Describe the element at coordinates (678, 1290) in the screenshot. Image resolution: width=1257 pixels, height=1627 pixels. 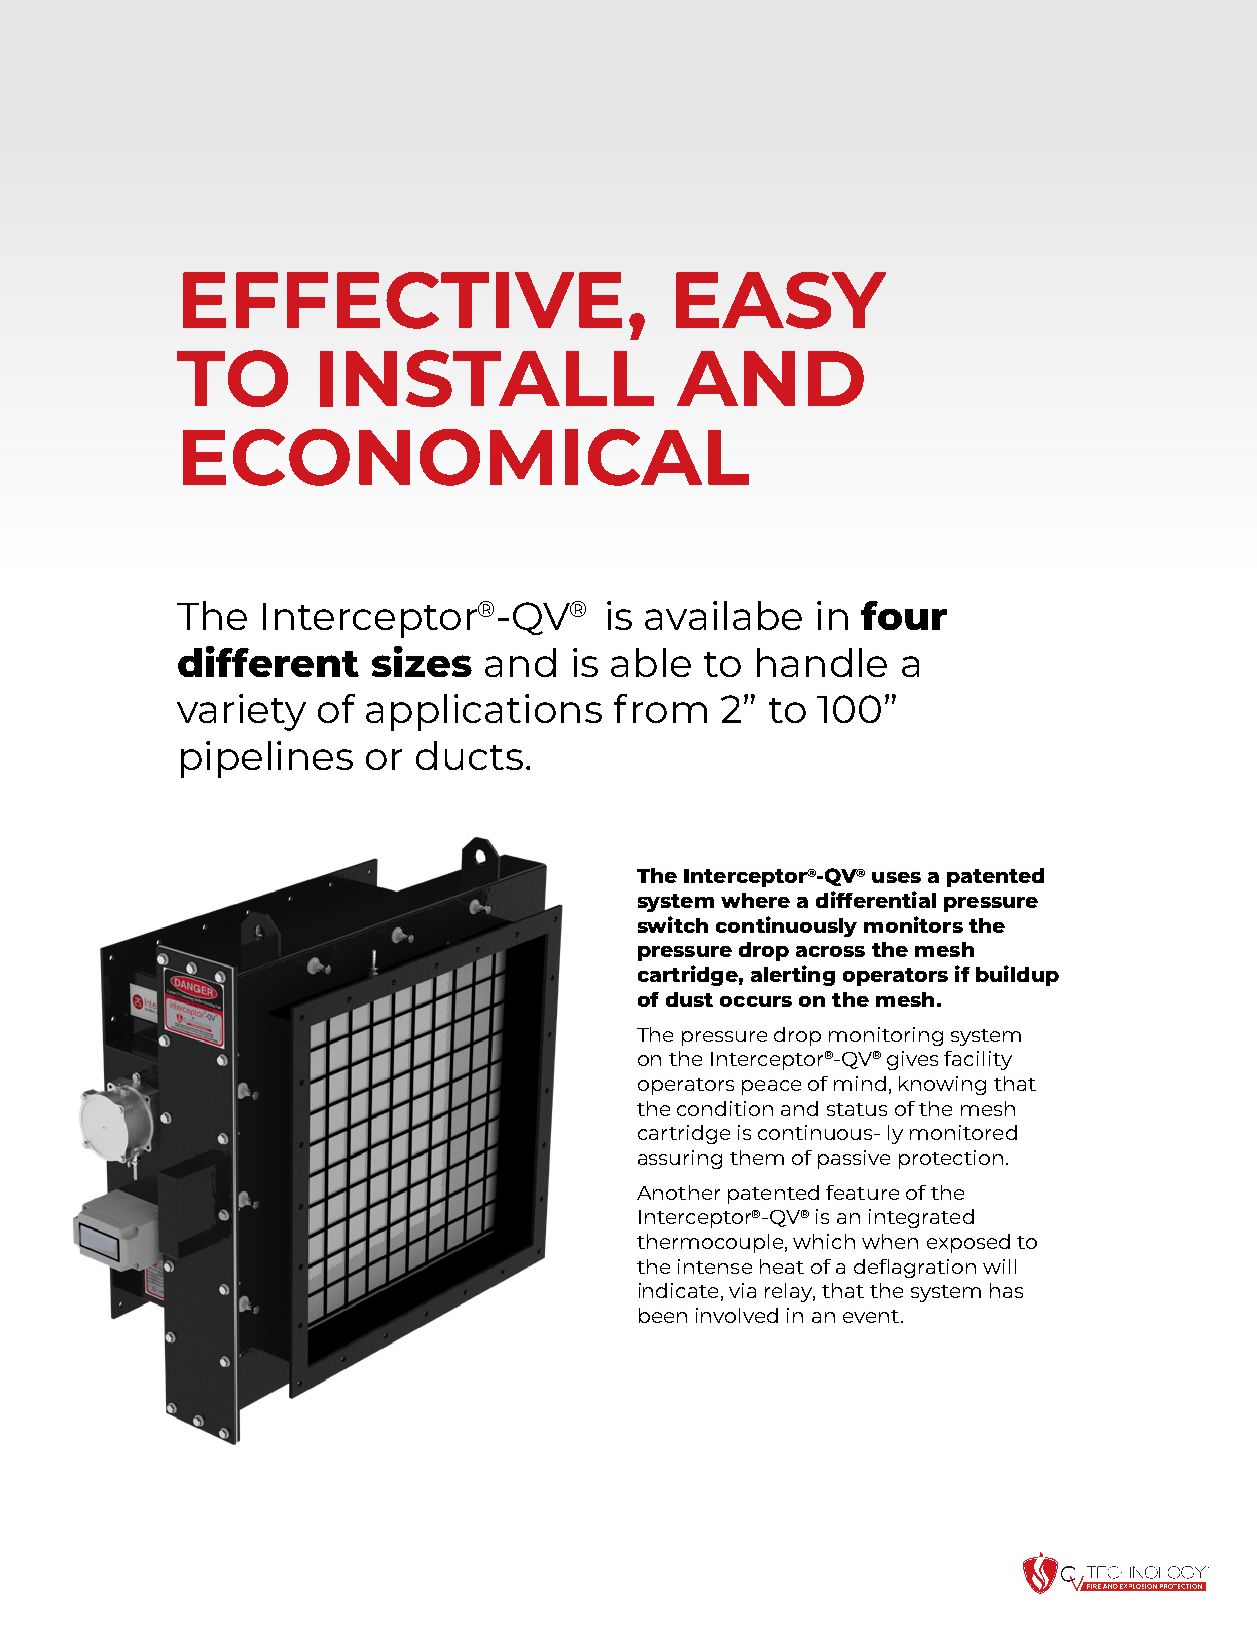
I see `indicate` at that location.
